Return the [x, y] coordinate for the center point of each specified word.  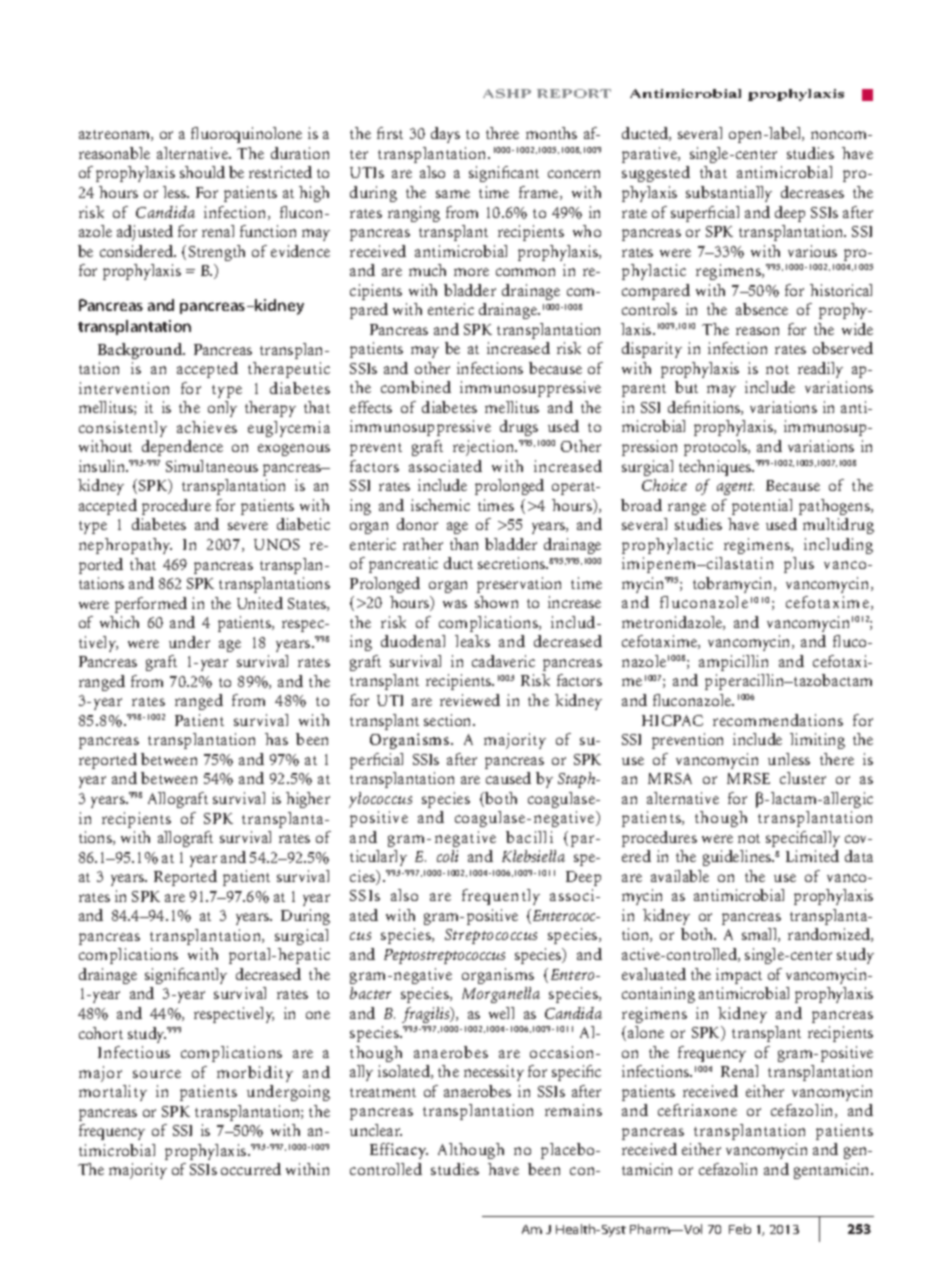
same [453, 194]
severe [248, 526]
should [202, 172]
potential [762, 507]
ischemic [440, 505]
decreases [812, 192]
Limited [812, 856]
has [276, 739]
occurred [251, 1169]
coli [447, 856]
